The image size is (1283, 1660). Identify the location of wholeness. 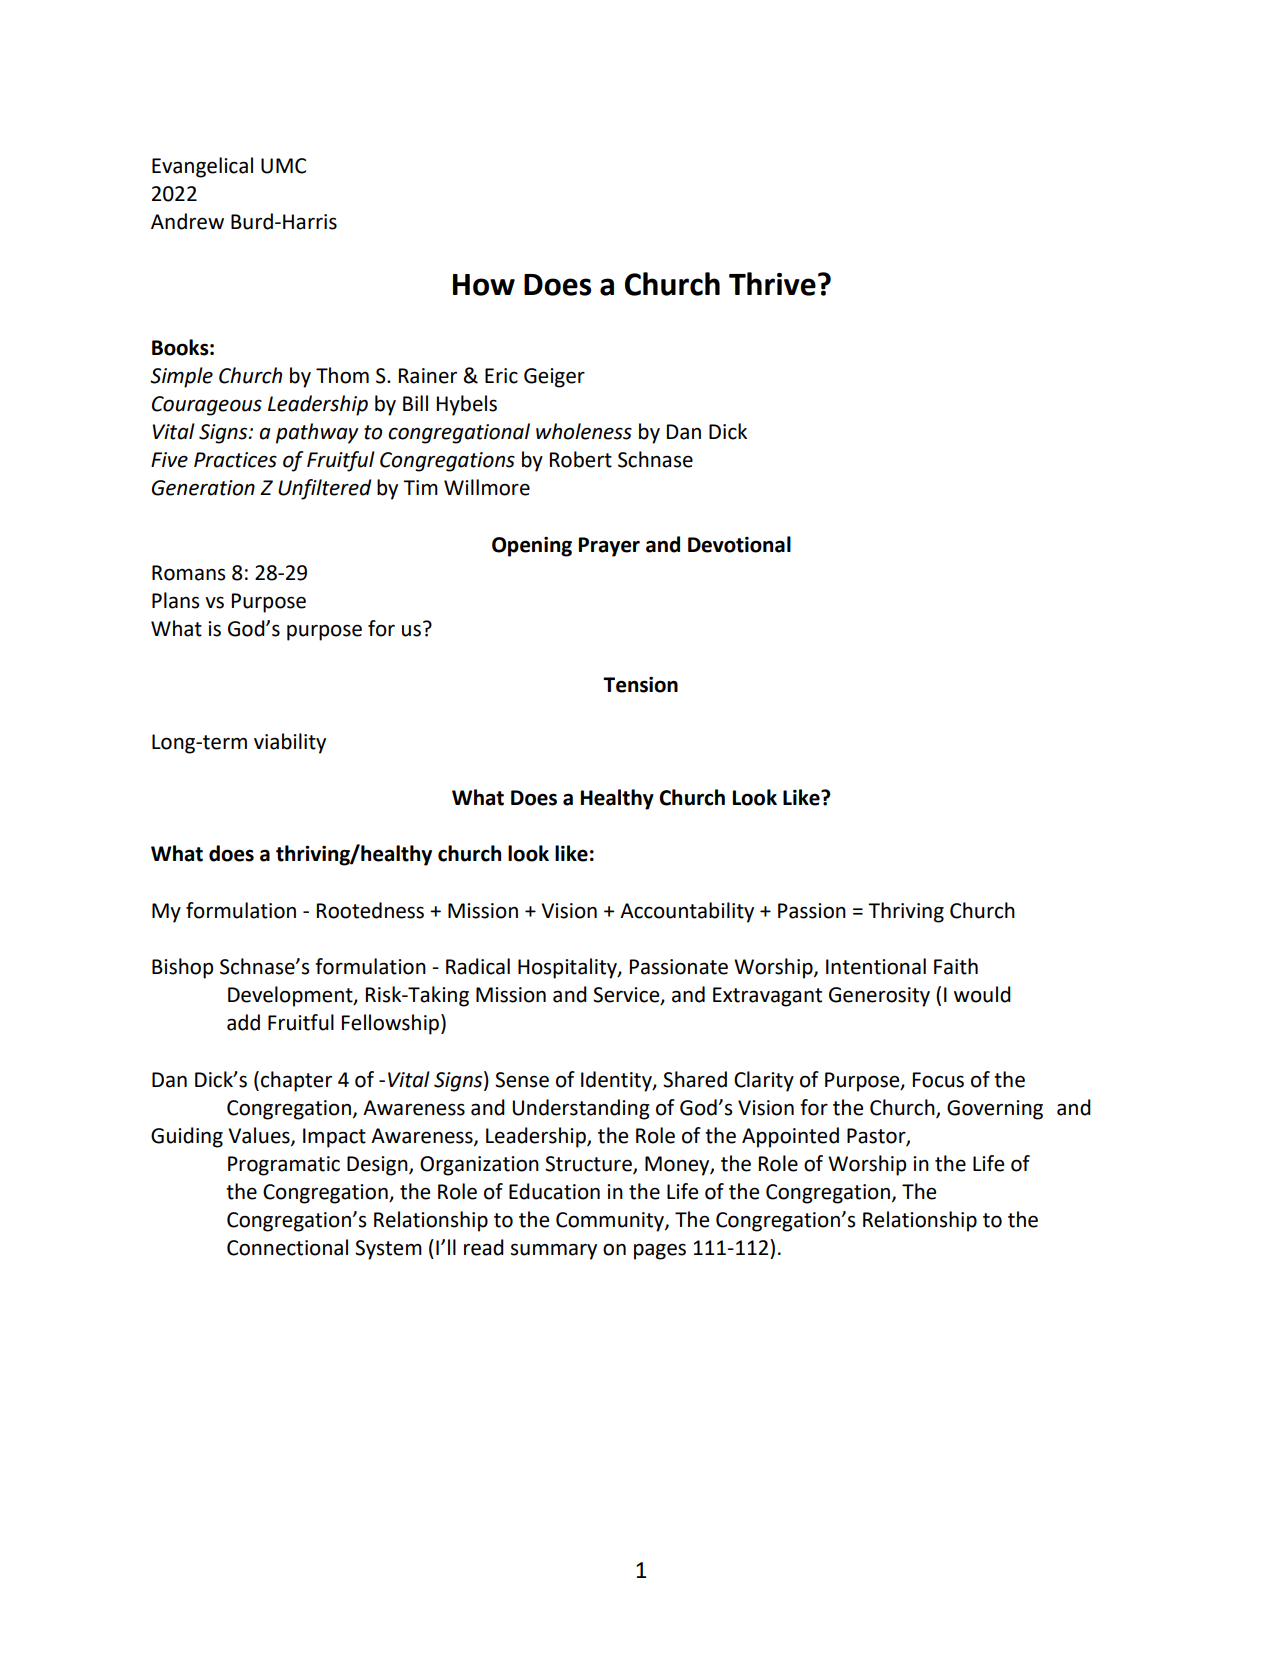
(584, 431).
